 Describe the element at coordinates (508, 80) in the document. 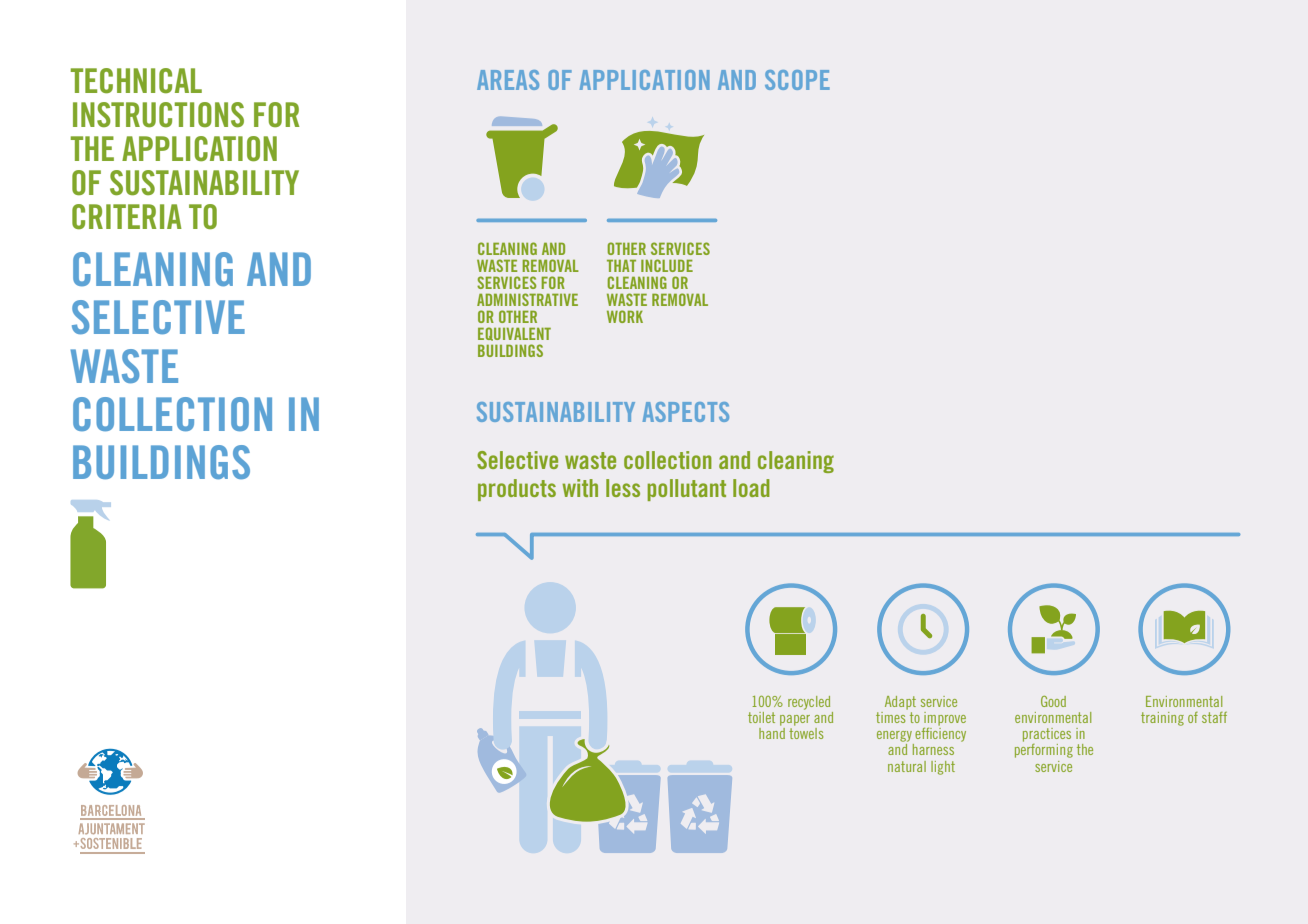

I see `AREAS` at that location.
